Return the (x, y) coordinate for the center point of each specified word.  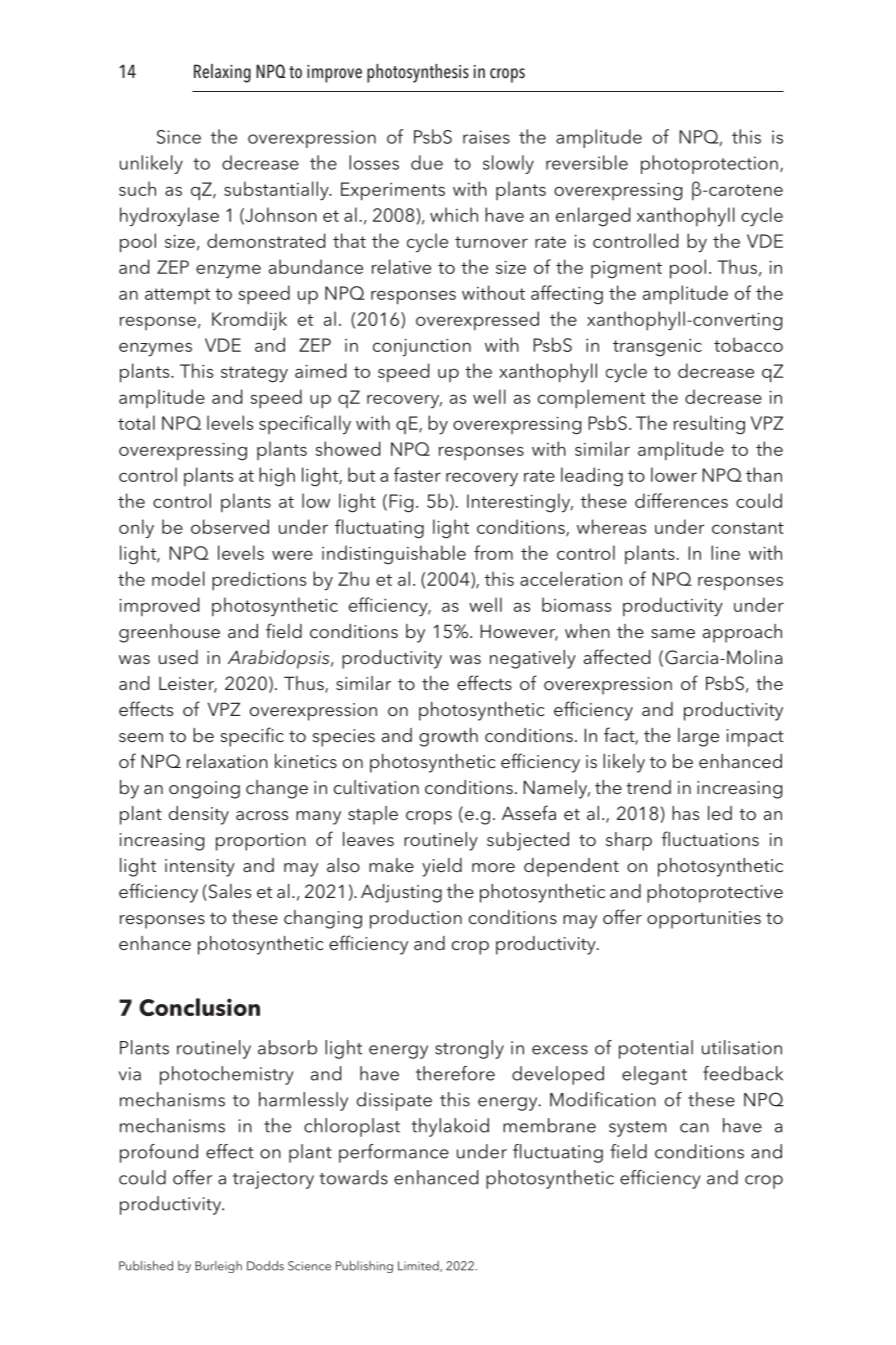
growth (448, 737)
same (673, 633)
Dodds (265, 1266)
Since (179, 137)
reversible (587, 162)
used (178, 657)
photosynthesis (418, 73)
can (694, 1128)
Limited (419, 1266)
